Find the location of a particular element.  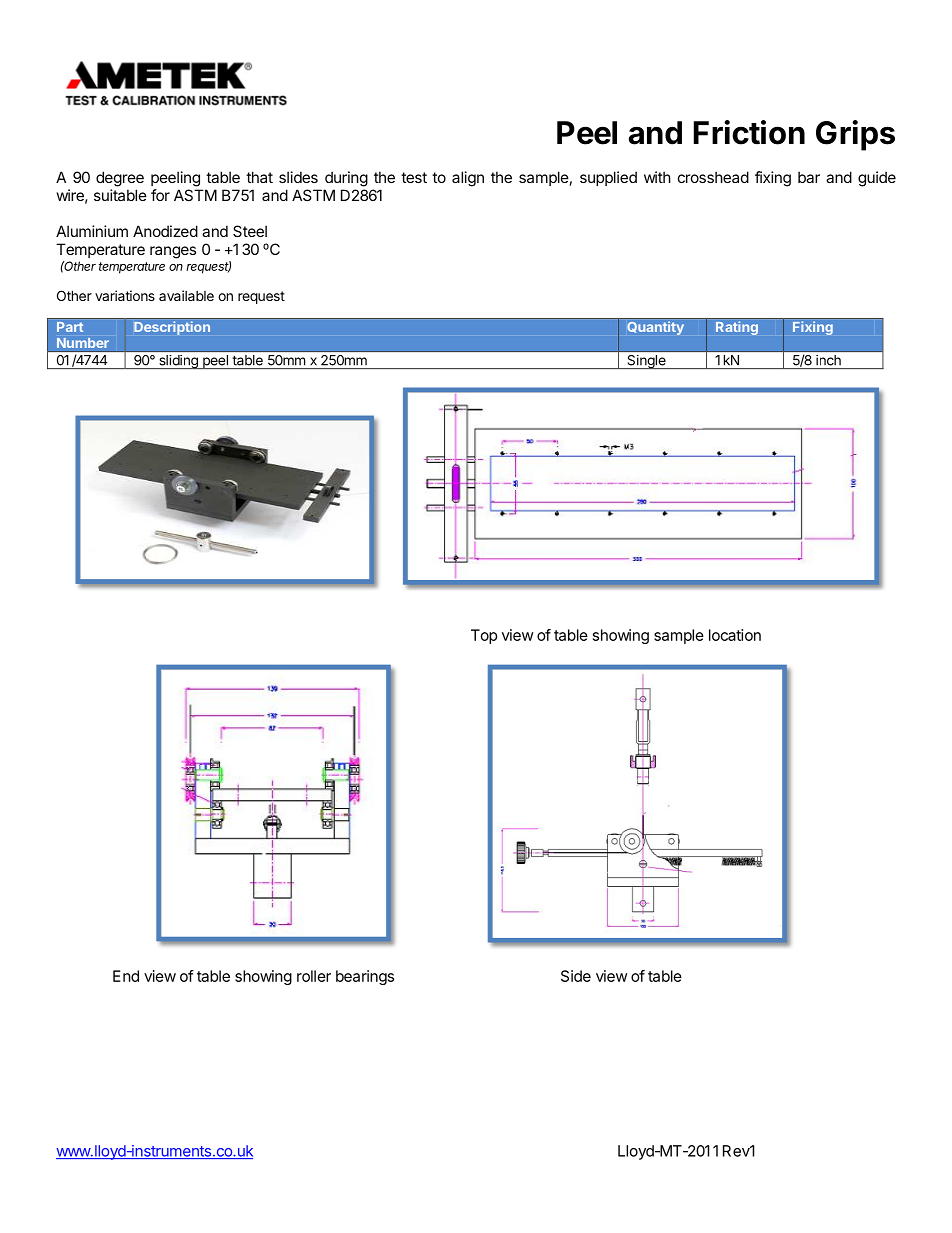

location is located at coordinates (735, 635).
